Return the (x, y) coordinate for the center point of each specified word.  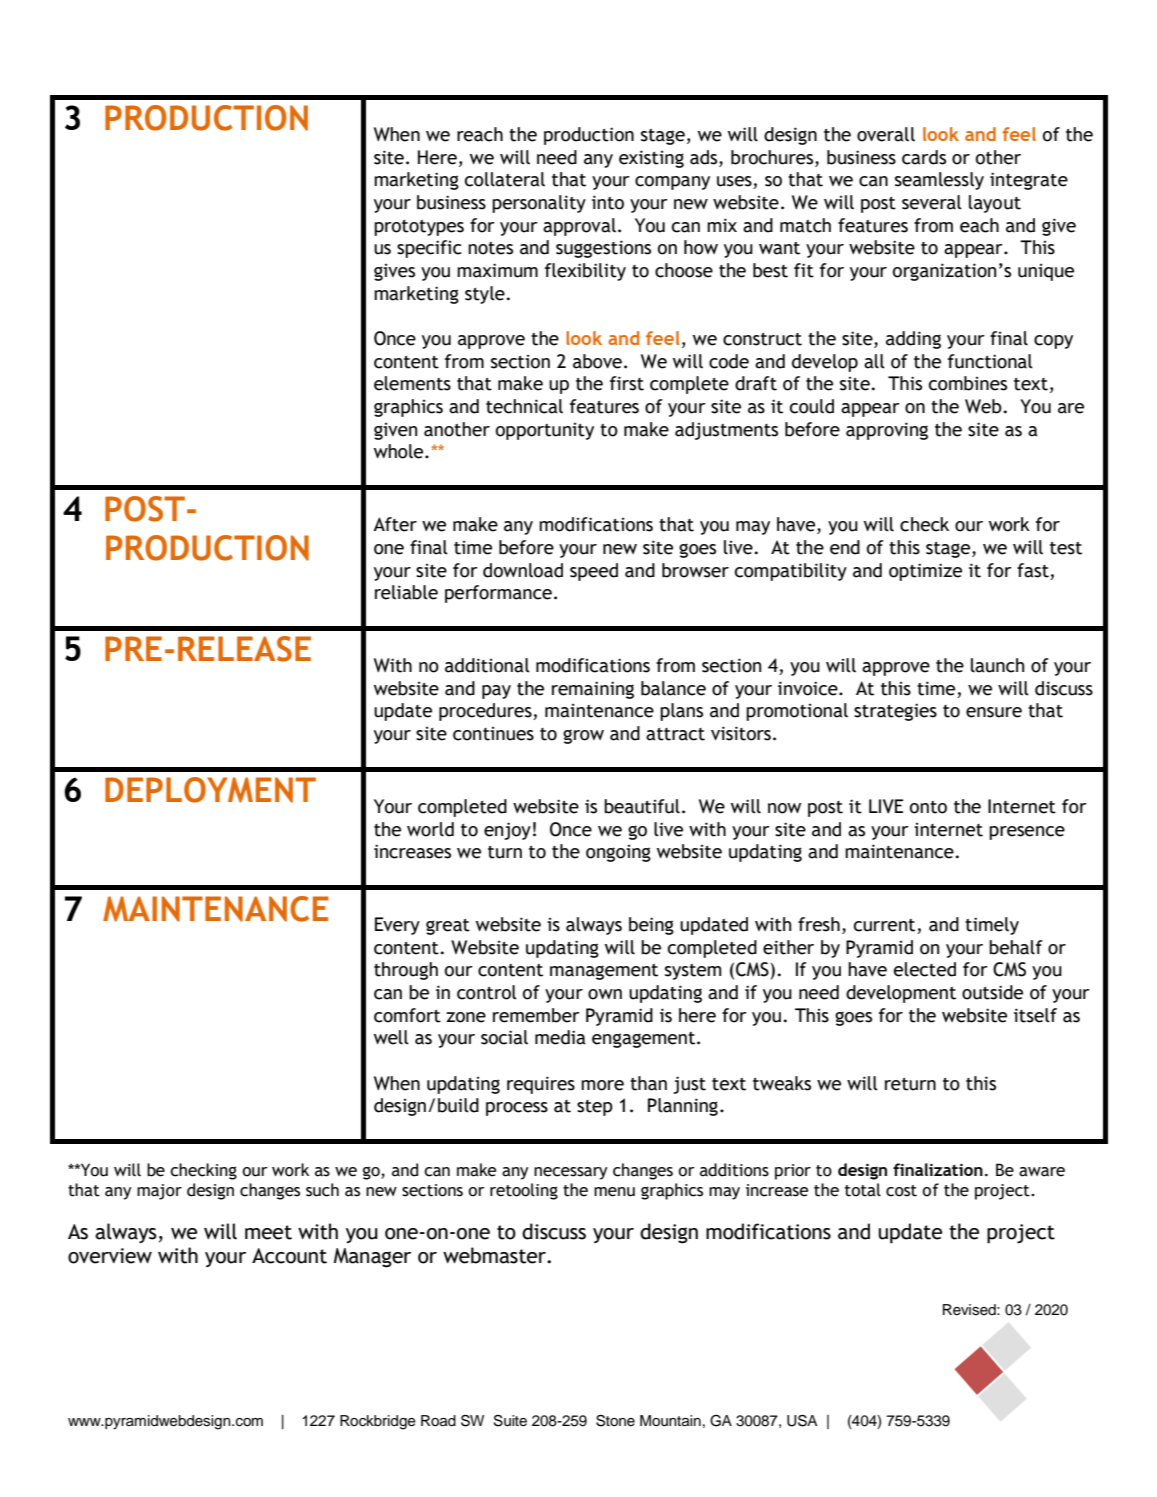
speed (594, 572)
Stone (615, 1420)
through (406, 971)
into (608, 202)
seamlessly (939, 181)
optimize (925, 572)
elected (925, 969)
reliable (406, 592)
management (604, 972)
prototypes (419, 228)
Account (289, 1256)
